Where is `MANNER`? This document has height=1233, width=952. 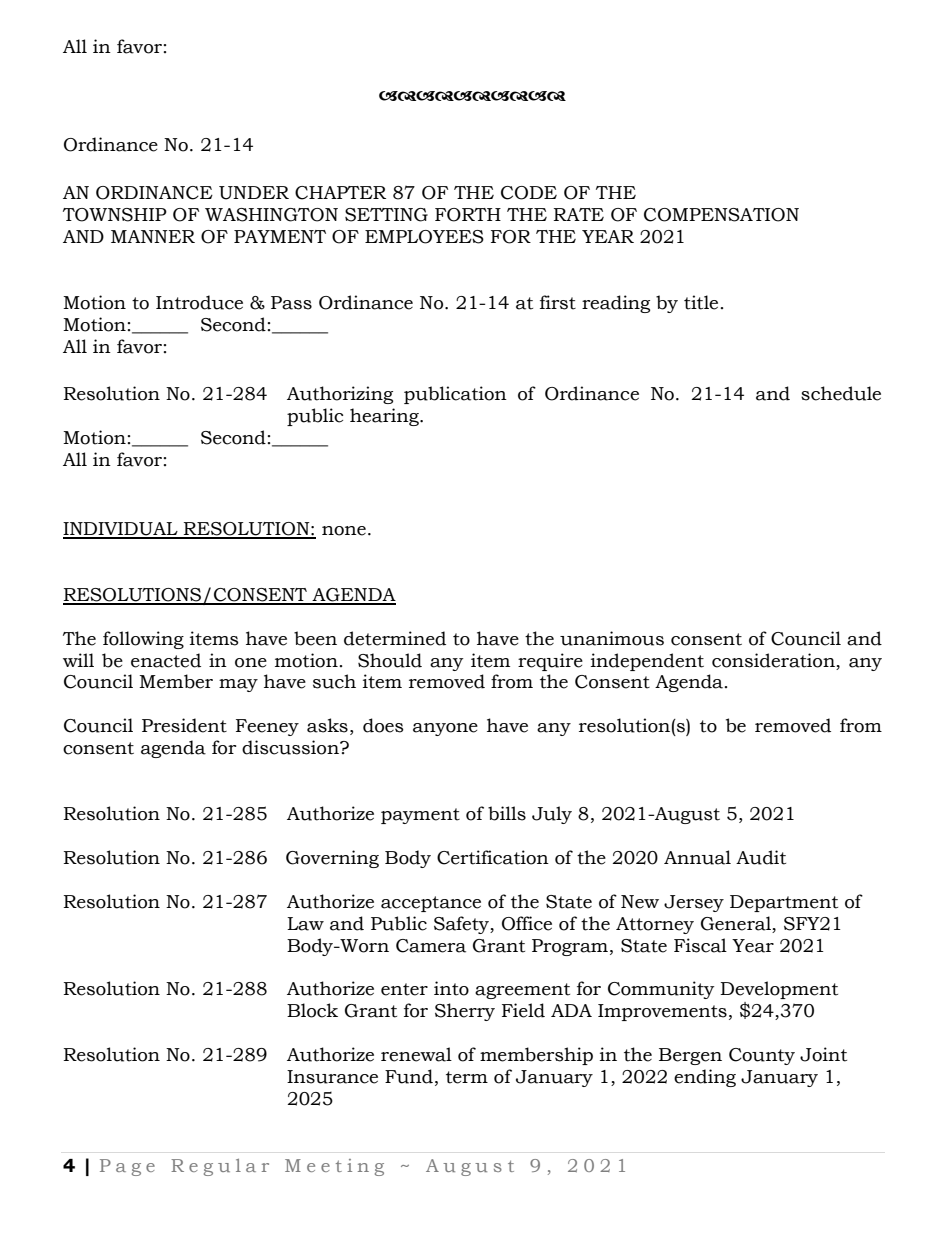
MANNER is located at coordinates (153, 236).
